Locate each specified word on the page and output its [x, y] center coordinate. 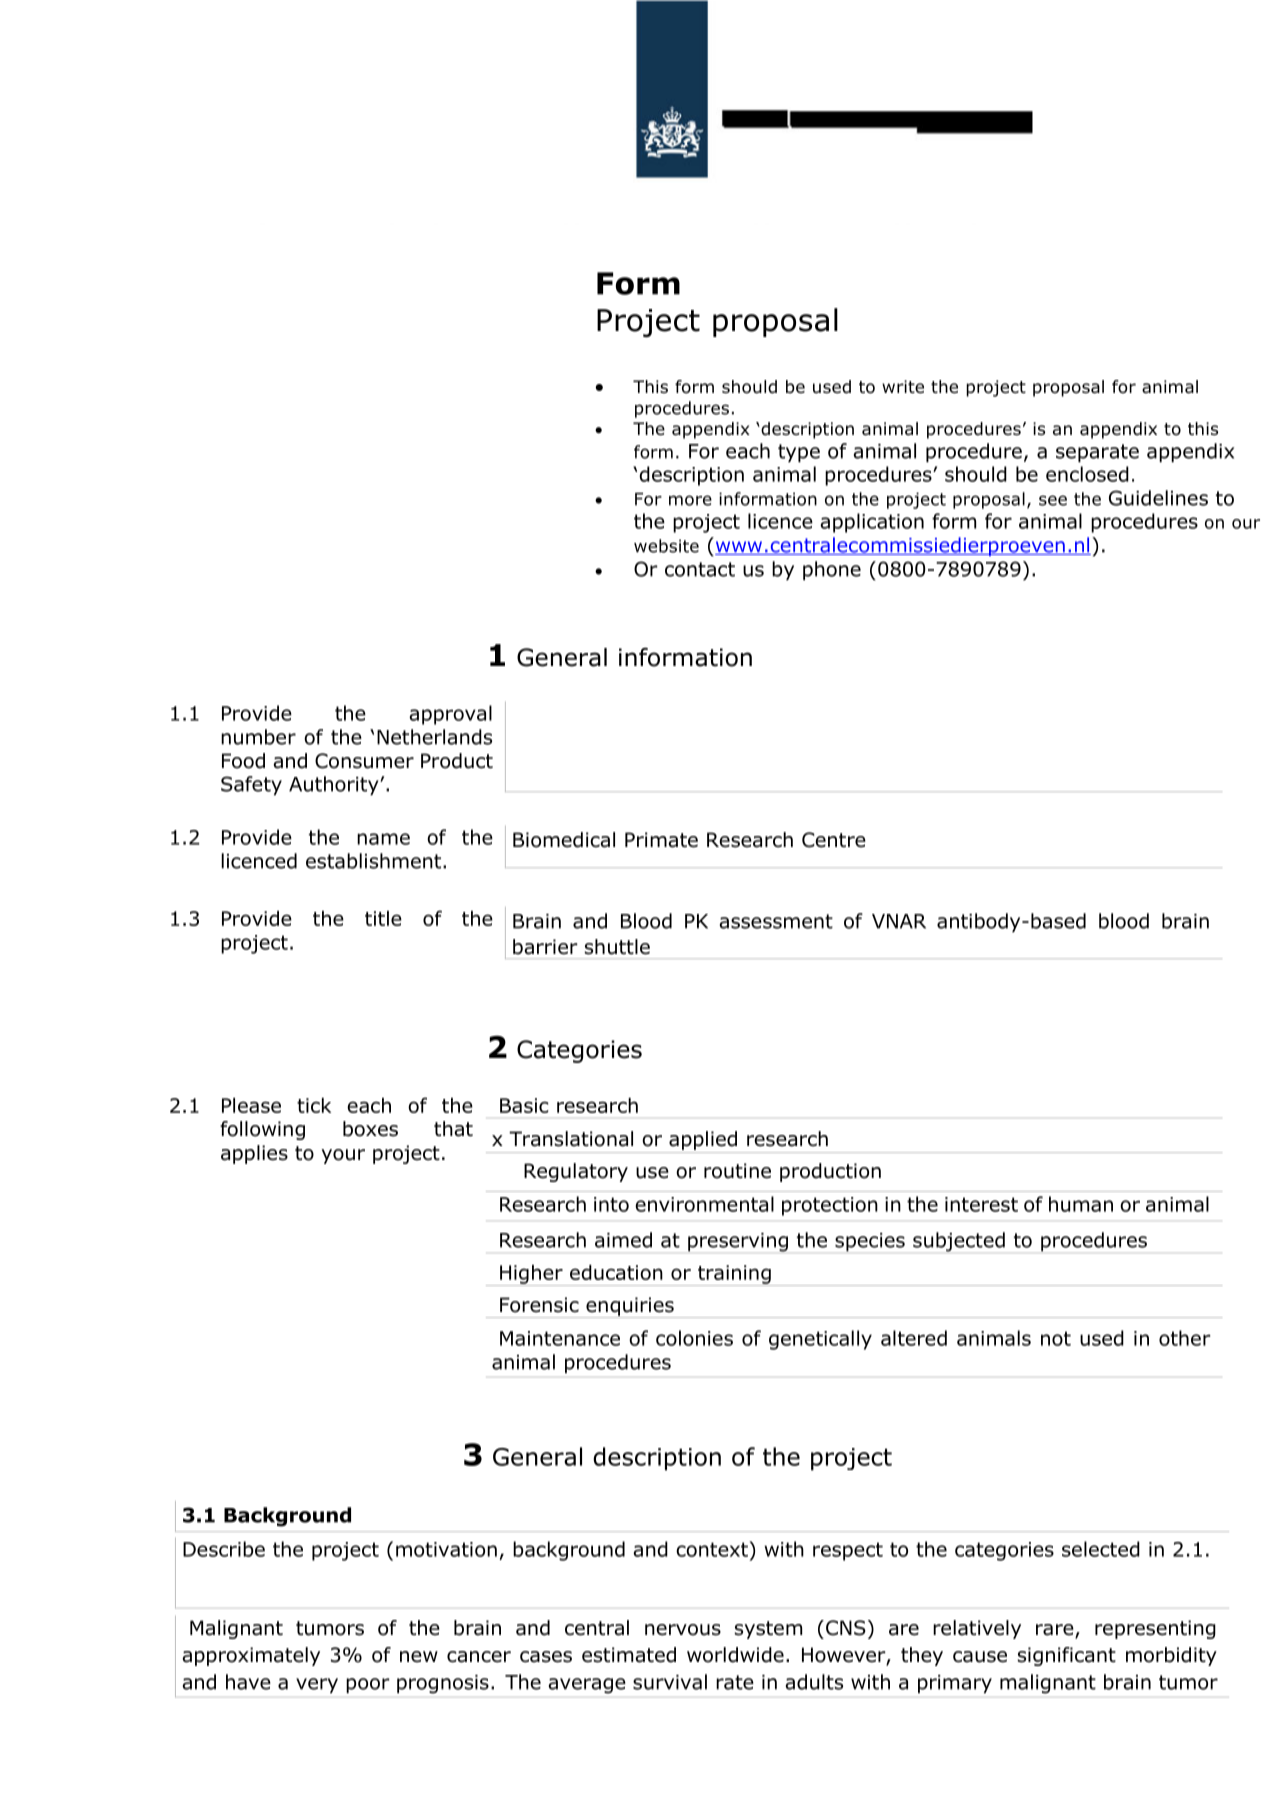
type [799, 453]
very [317, 1685]
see [1053, 500]
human [1081, 1204]
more [690, 500]
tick [314, 1105]
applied [703, 1140]
